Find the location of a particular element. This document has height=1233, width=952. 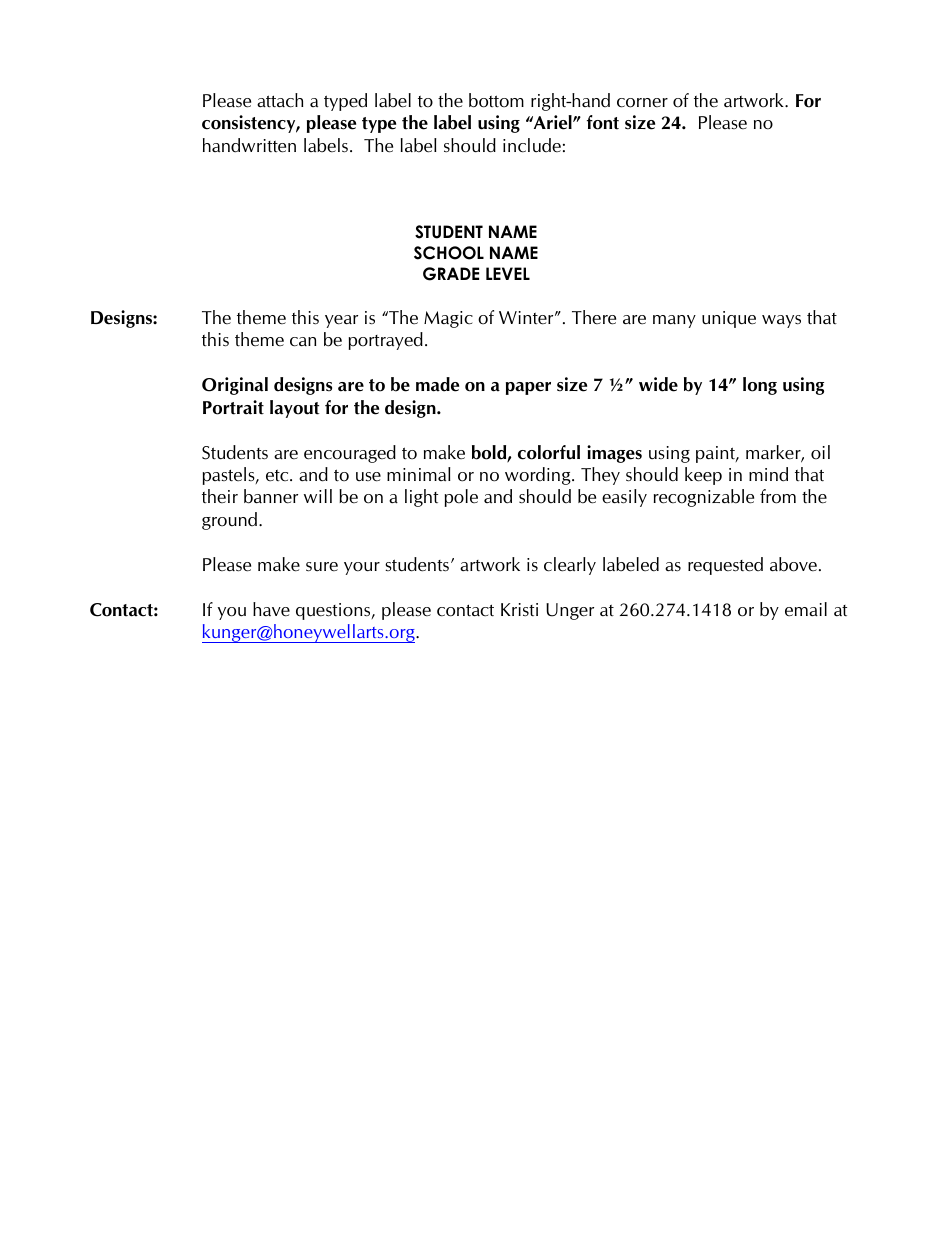

have is located at coordinates (271, 609).
